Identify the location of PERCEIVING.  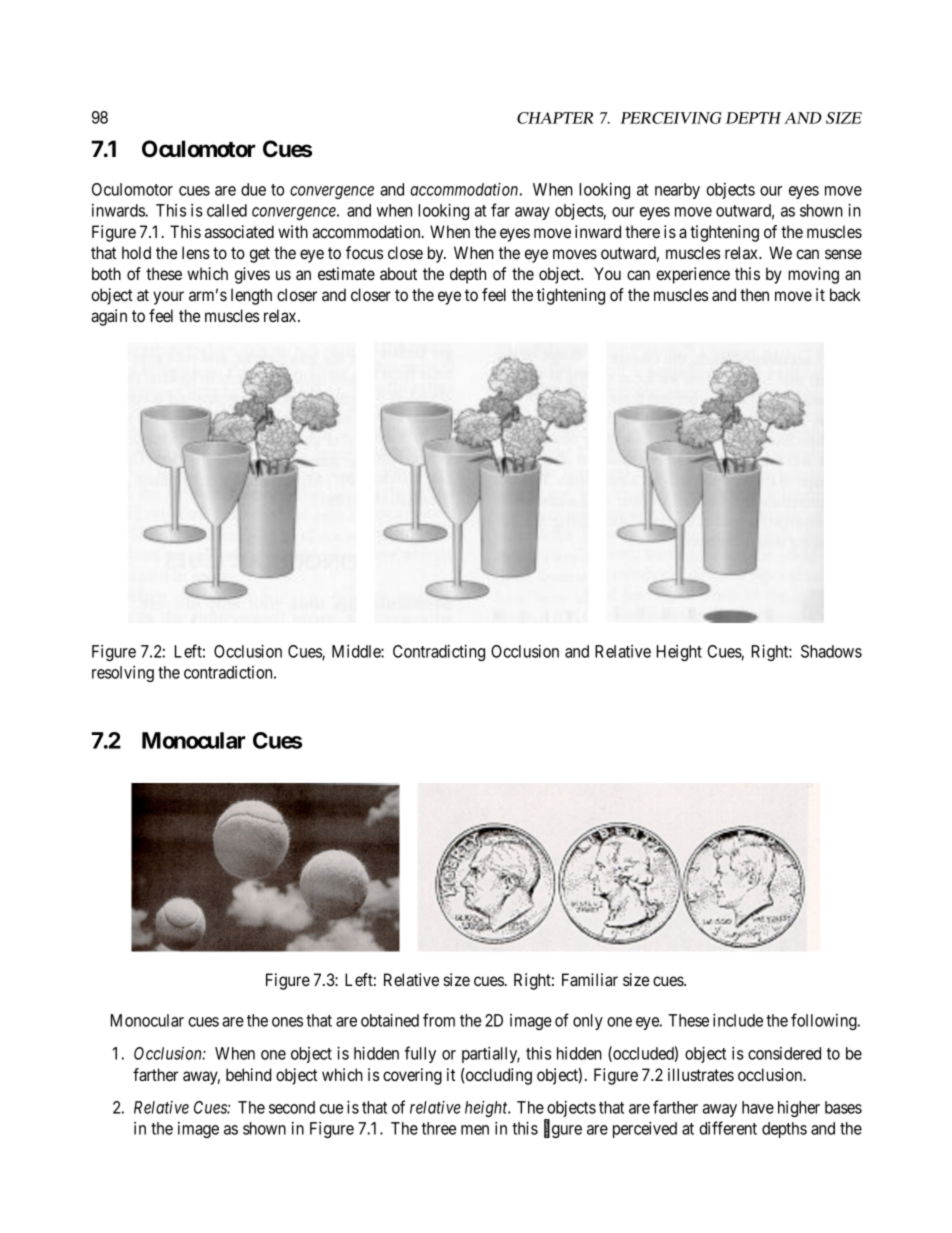
(671, 118).
